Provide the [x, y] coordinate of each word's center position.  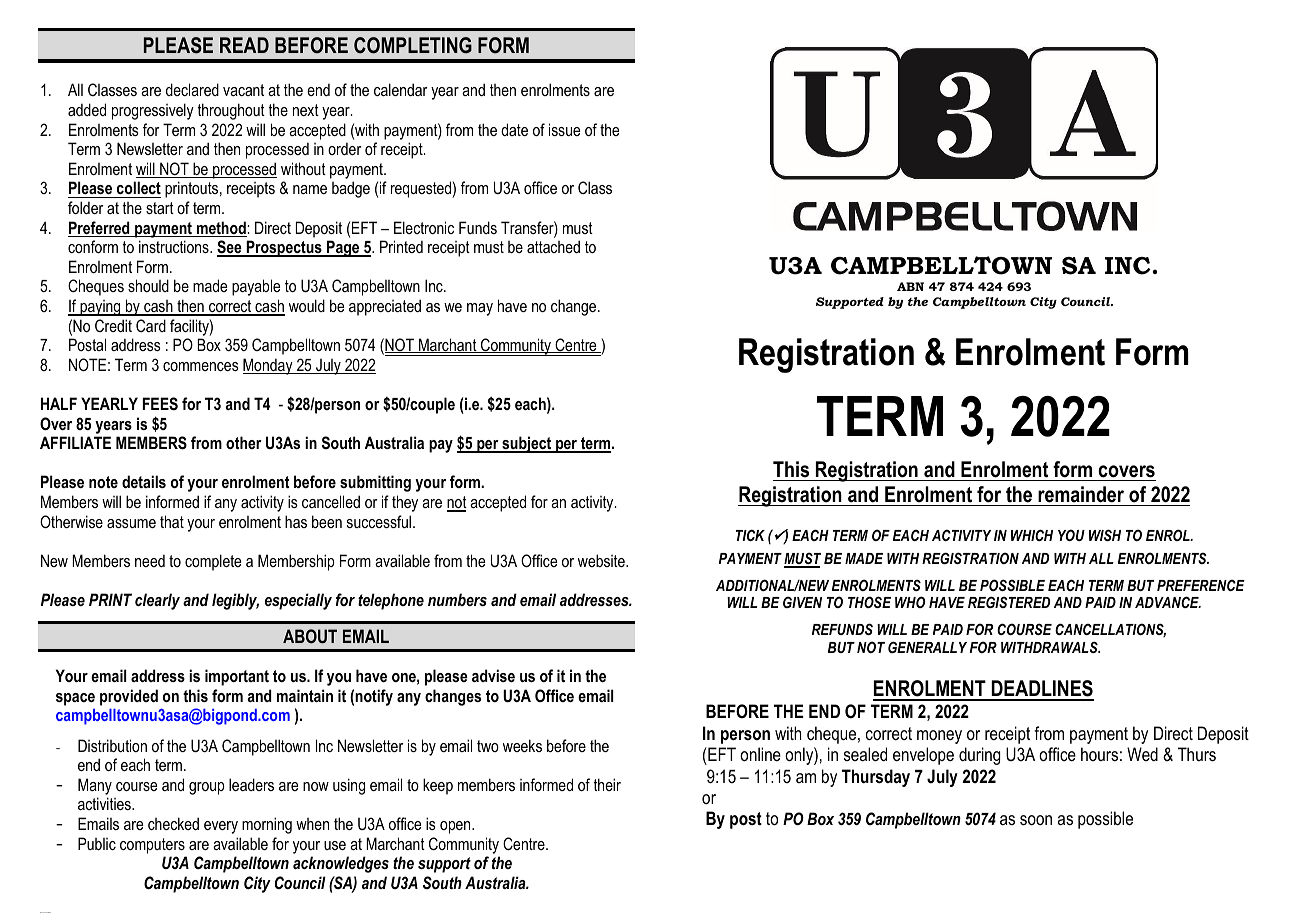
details [144, 481]
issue [564, 129]
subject [527, 444]
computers [152, 846]
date [514, 129]
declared [192, 89]
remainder [1081, 494]
